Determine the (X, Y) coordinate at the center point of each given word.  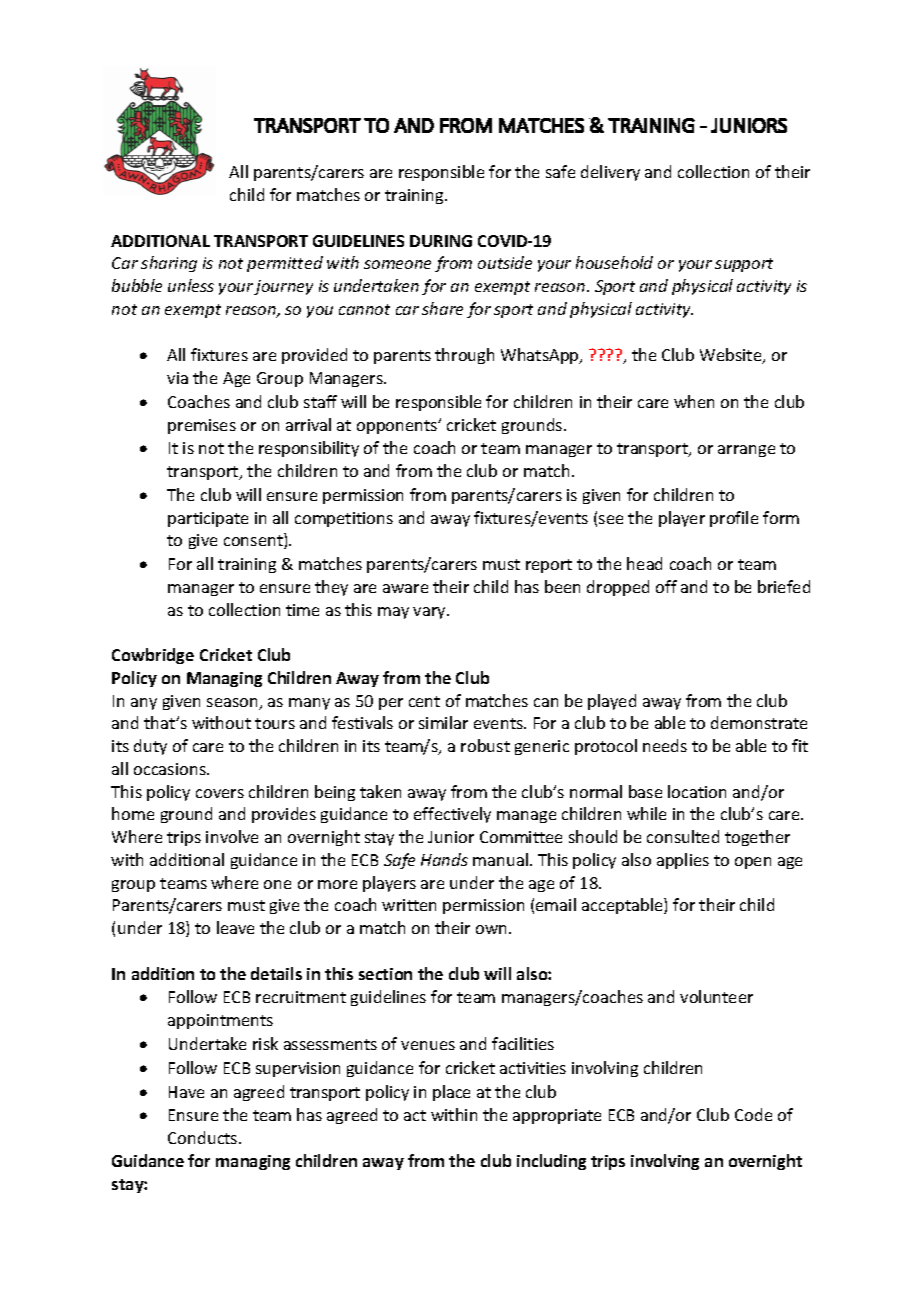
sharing (169, 264)
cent (424, 701)
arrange (746, 451)
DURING (441, 241)
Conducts (204, 1137)
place (451, 1093)
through (464, 356)
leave (235, 927)
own (493, 929)
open (753, 863)
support (744, 265)
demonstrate (759, 722)
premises (202, 426)
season (233, 704)
